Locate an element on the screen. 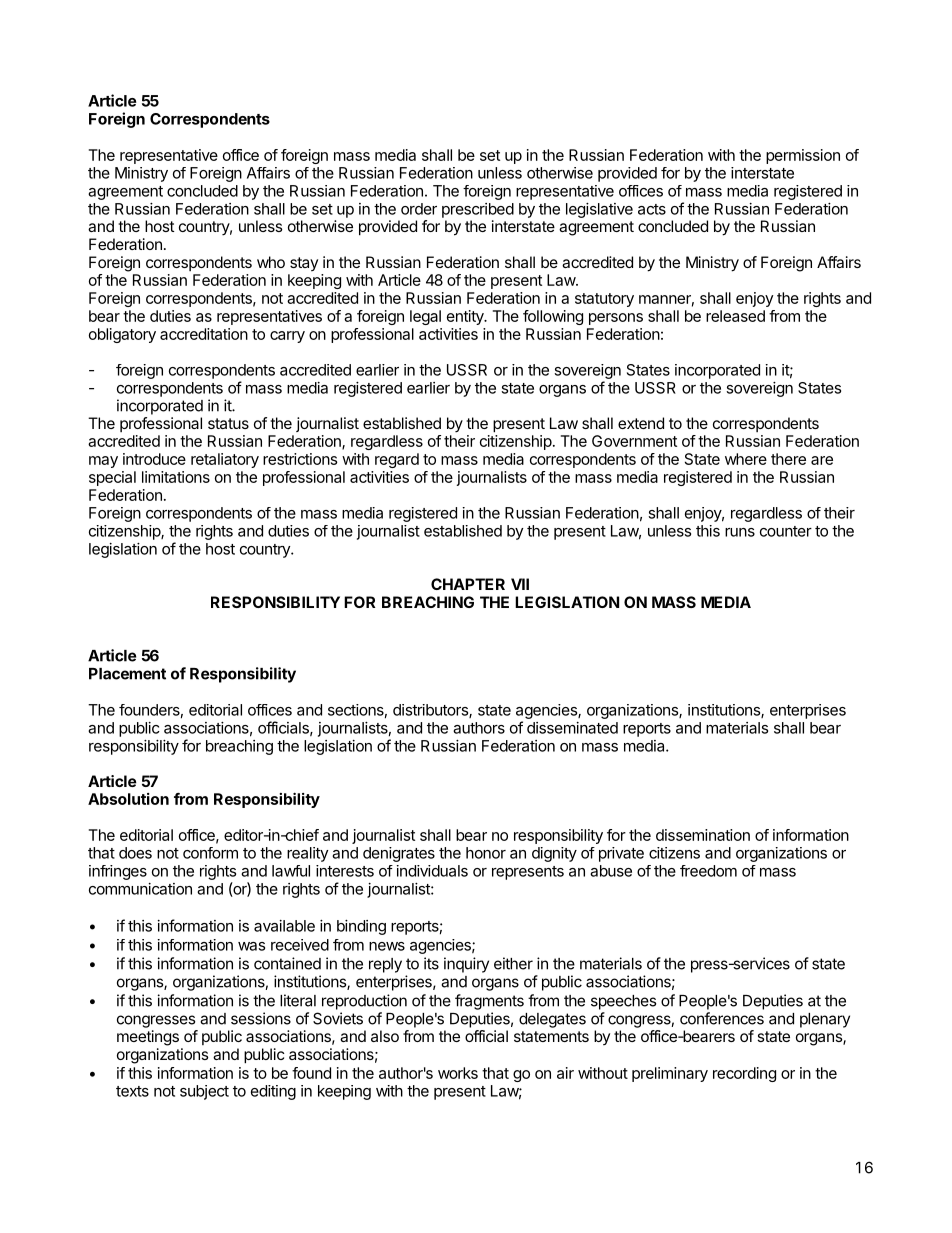 This screenshot has height=1233, width=952. who is located at coordinates (271, 262).
